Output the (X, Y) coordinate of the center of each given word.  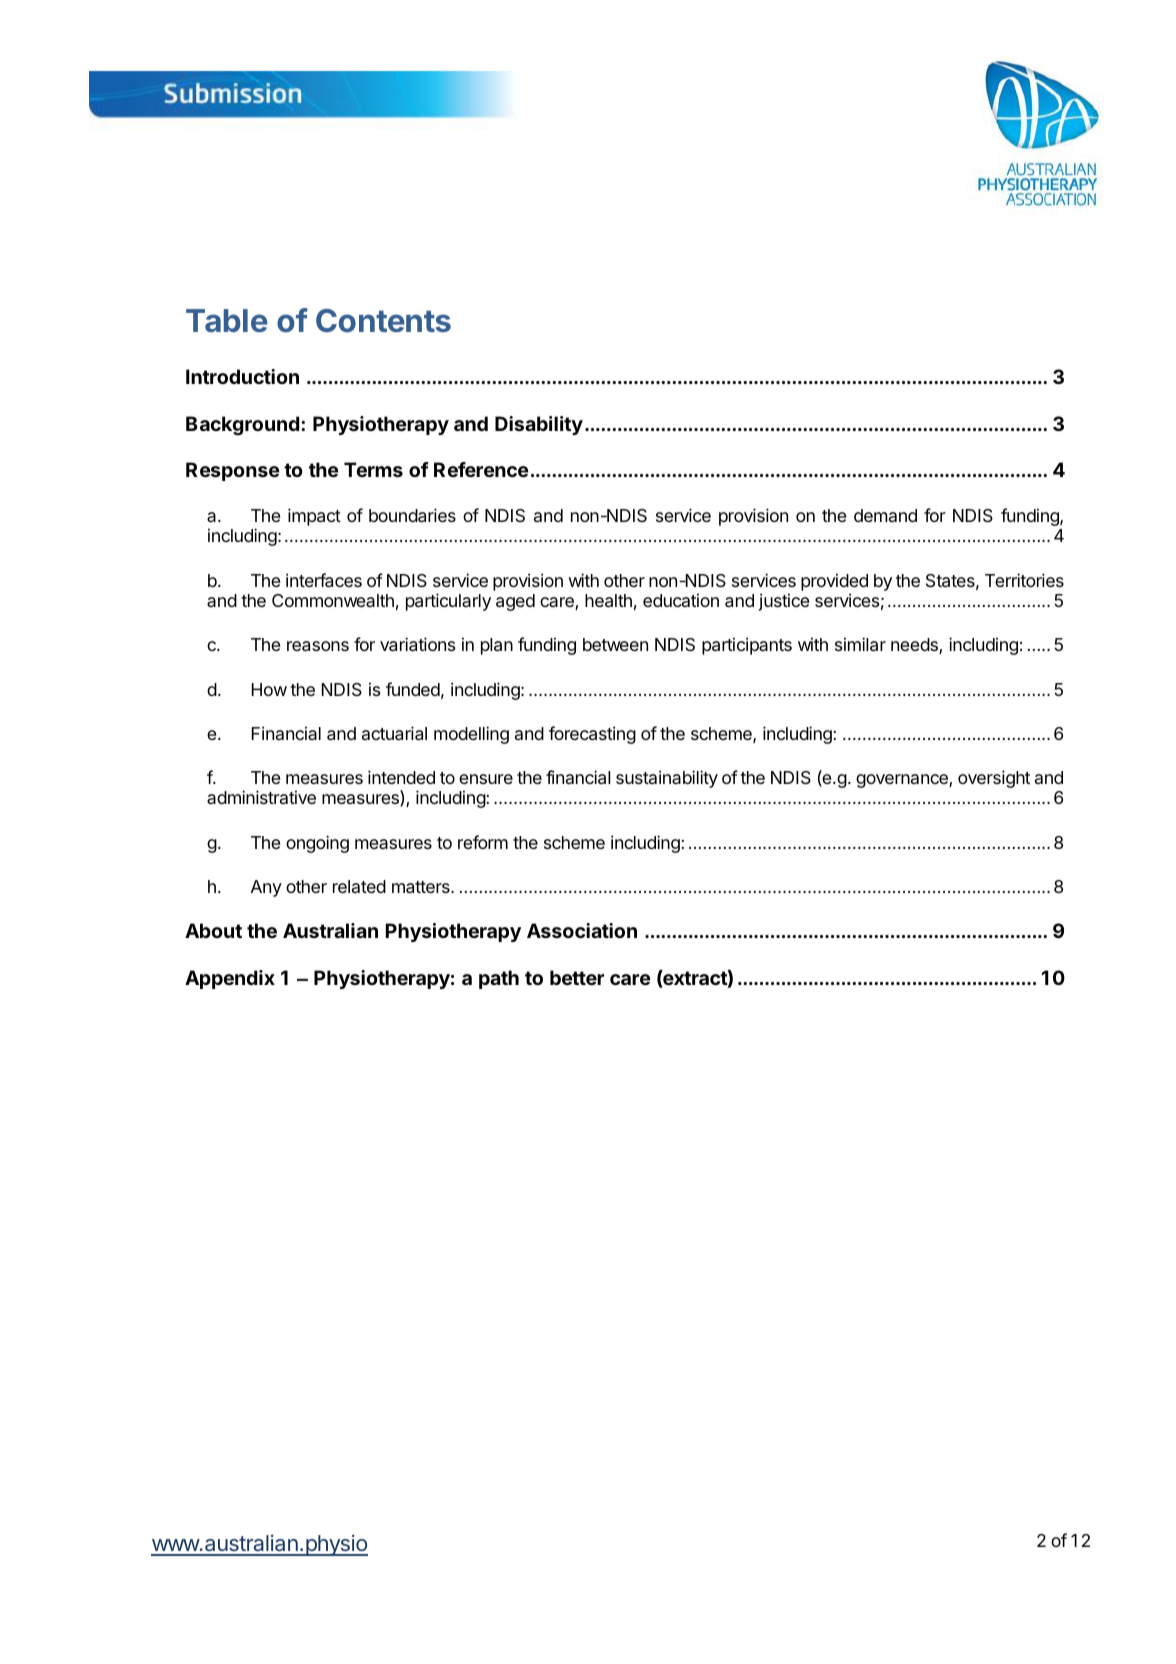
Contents (383, 321)
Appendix (230, 979)
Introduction (242, 376)
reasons (318, 646)
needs (915, 646)
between (615, 644)
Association (582, 930)
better (577, 977)
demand (885, 515)
